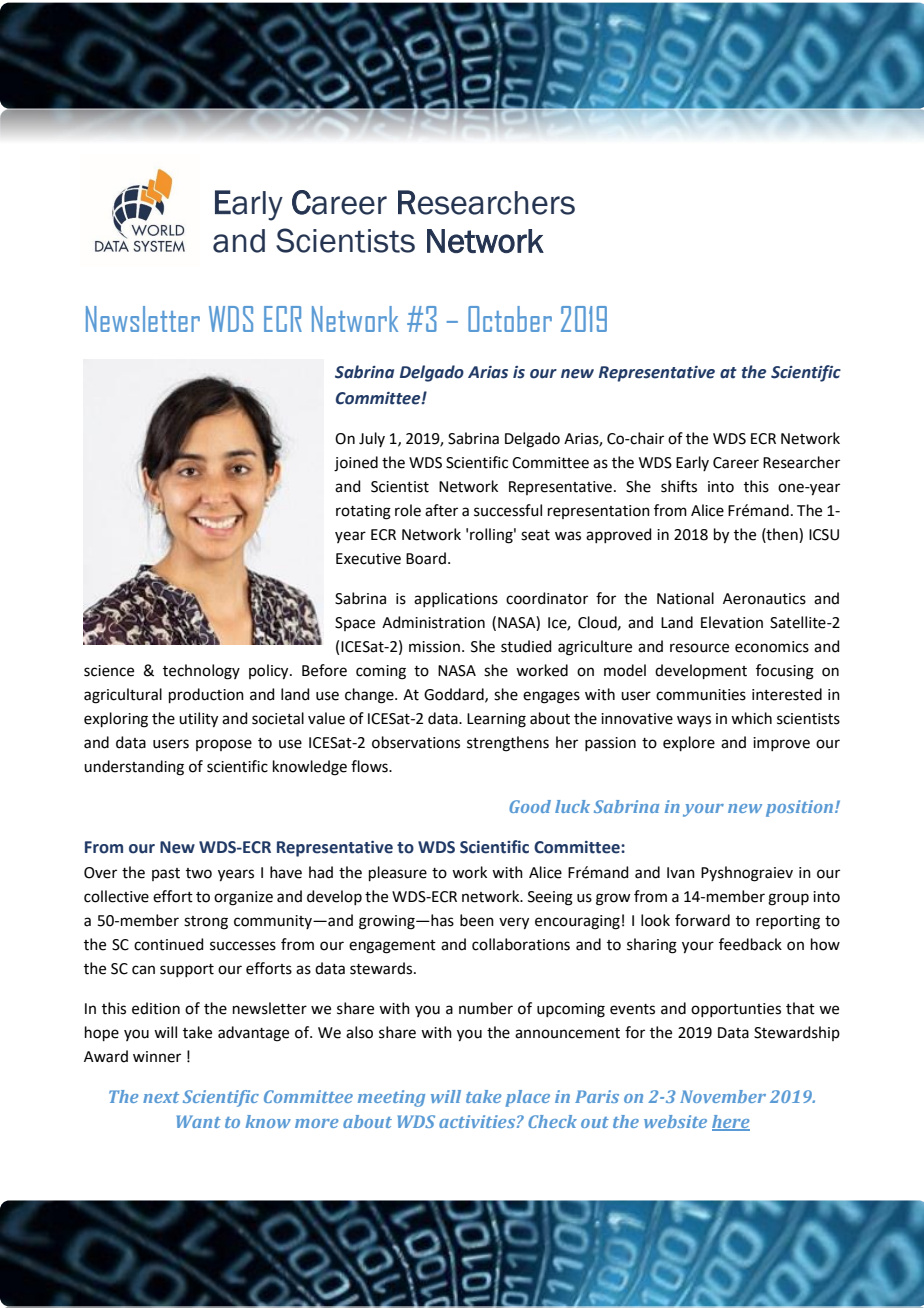  Describe the element at coordinates (166, 874) in the screenshot. I see `past` at that location.
